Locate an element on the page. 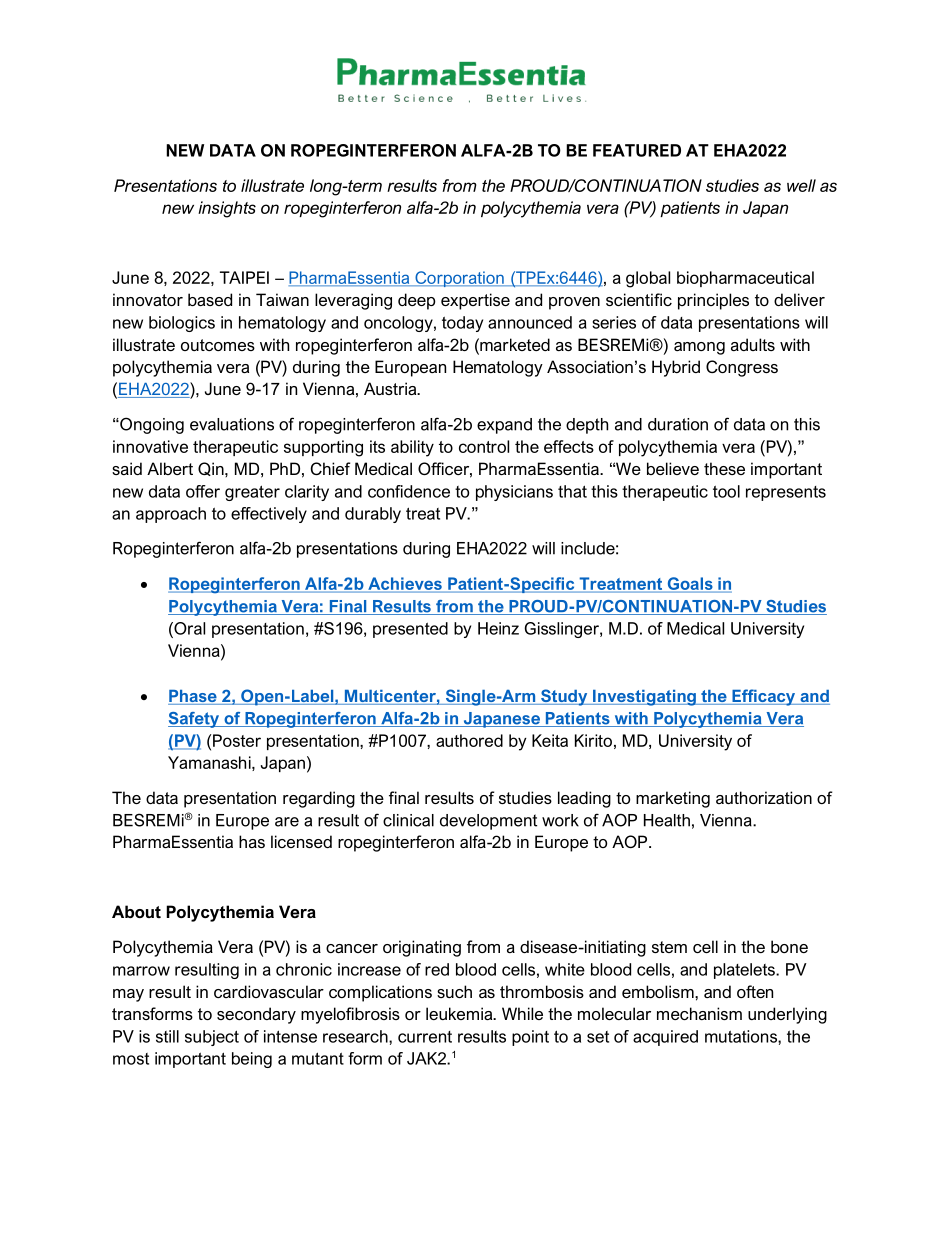 The image size is (952, 1233). expand is located at coordinates (504, 426).
